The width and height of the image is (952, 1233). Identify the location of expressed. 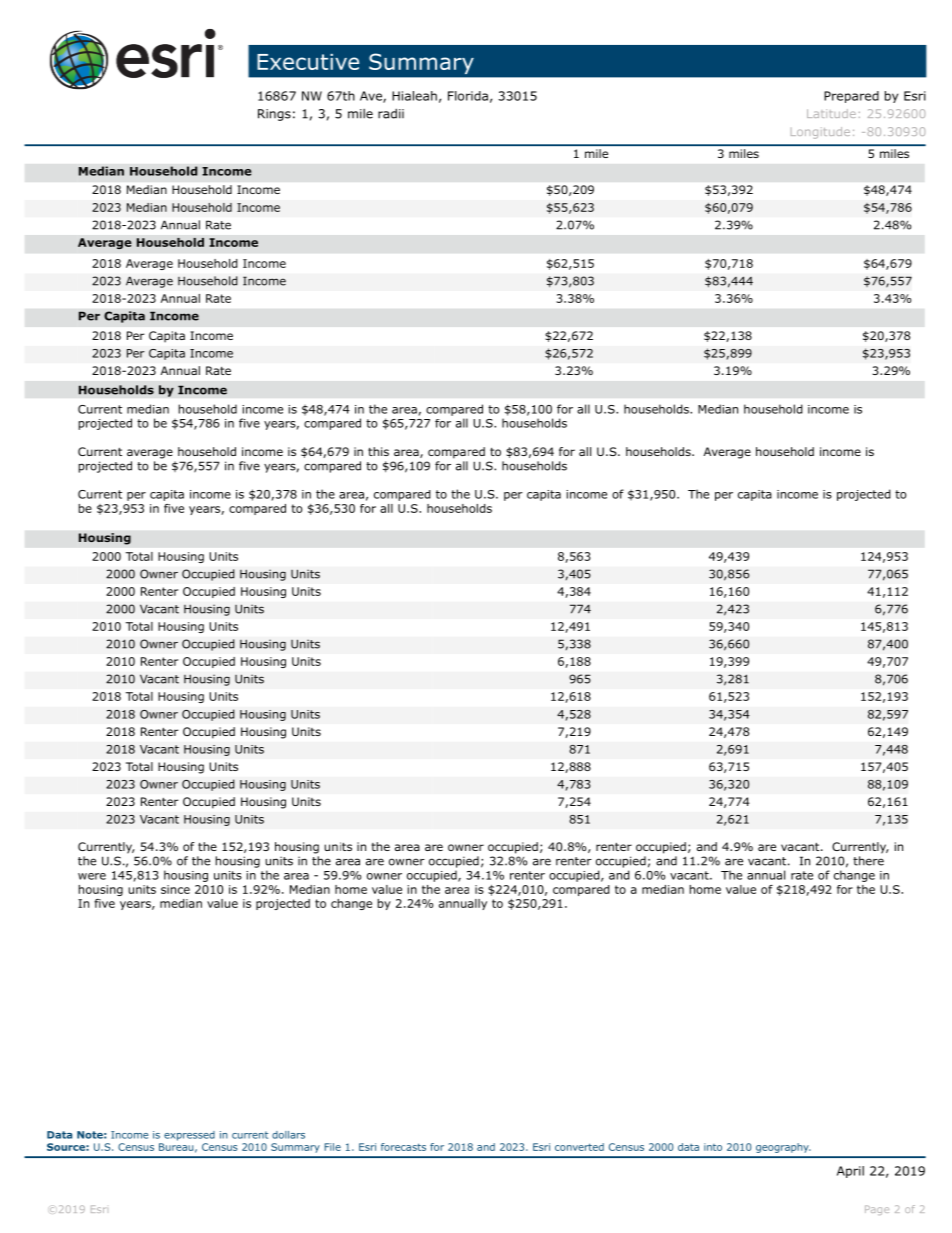
(189, 1136).
